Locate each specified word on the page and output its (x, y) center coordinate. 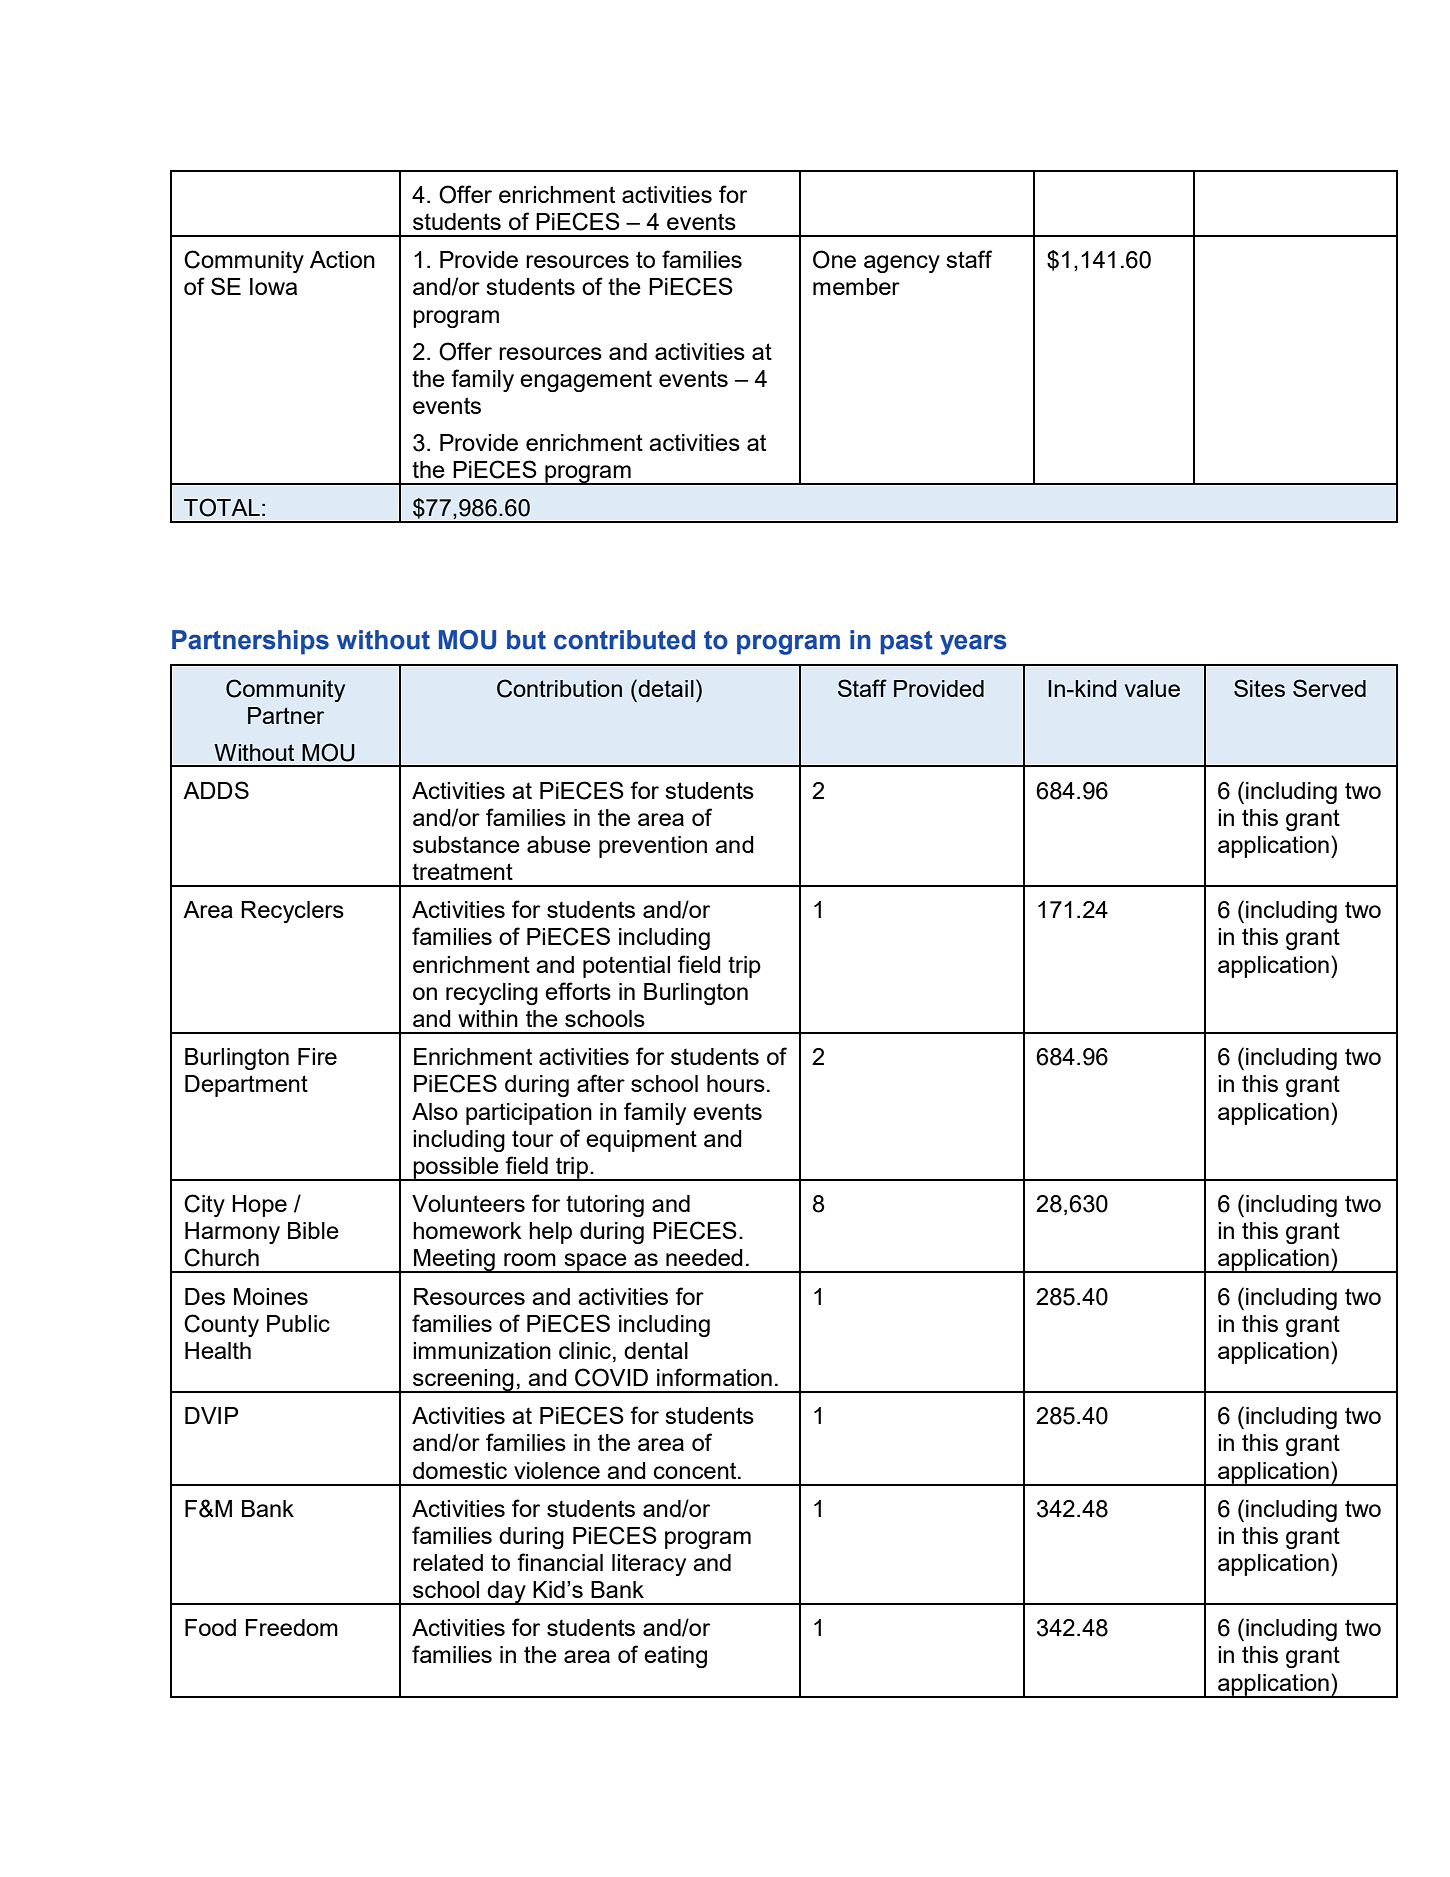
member (856, 286)
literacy (649, 1565)
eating (675, 1657)
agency (902, 264)
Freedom (292, 1627)
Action (342, 259)
